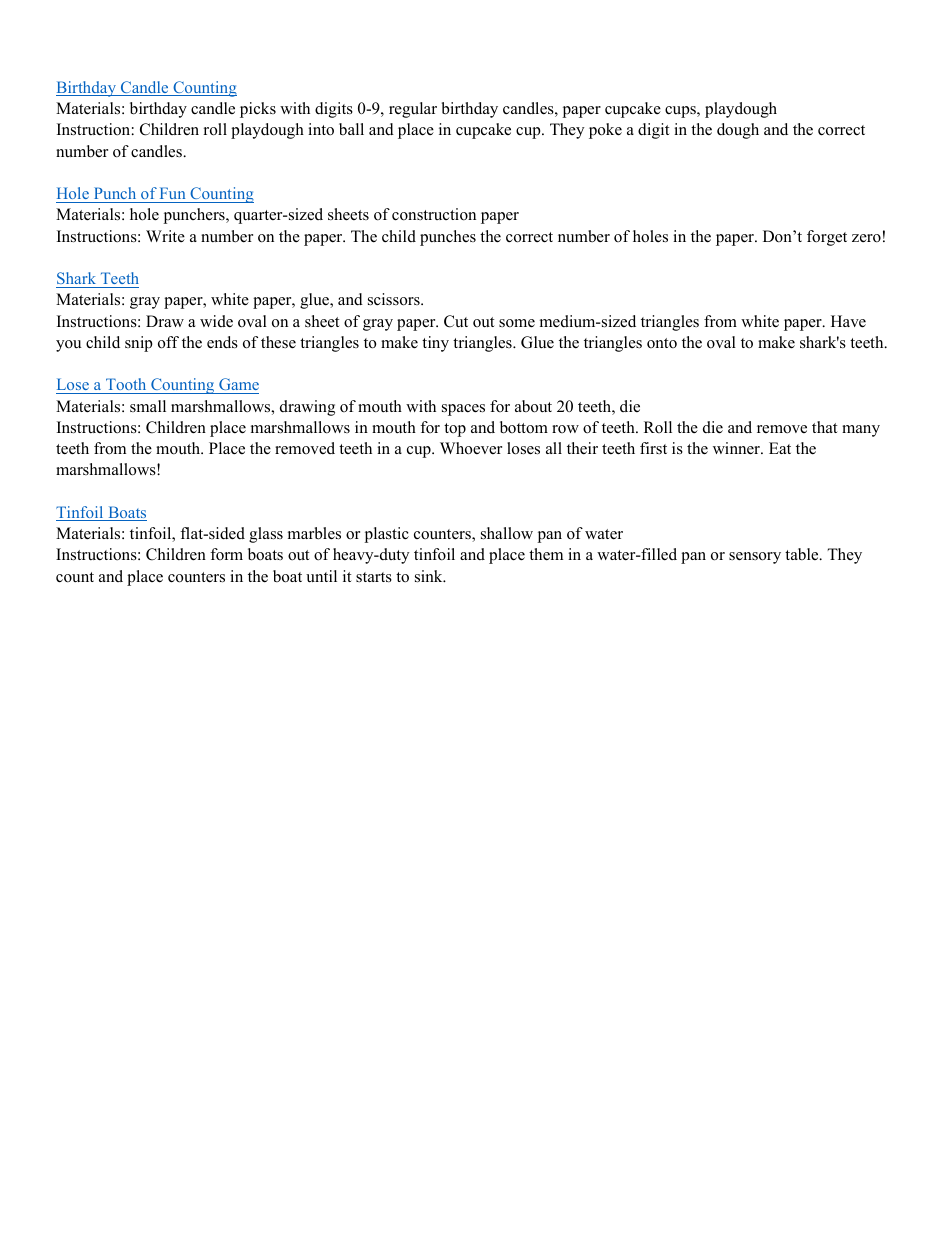 The height and width of the screenshot is (1233, 952). What do you see at coordinates (226, 554) in the screenshot?
I see `form` at bounding box center [226, 554].
